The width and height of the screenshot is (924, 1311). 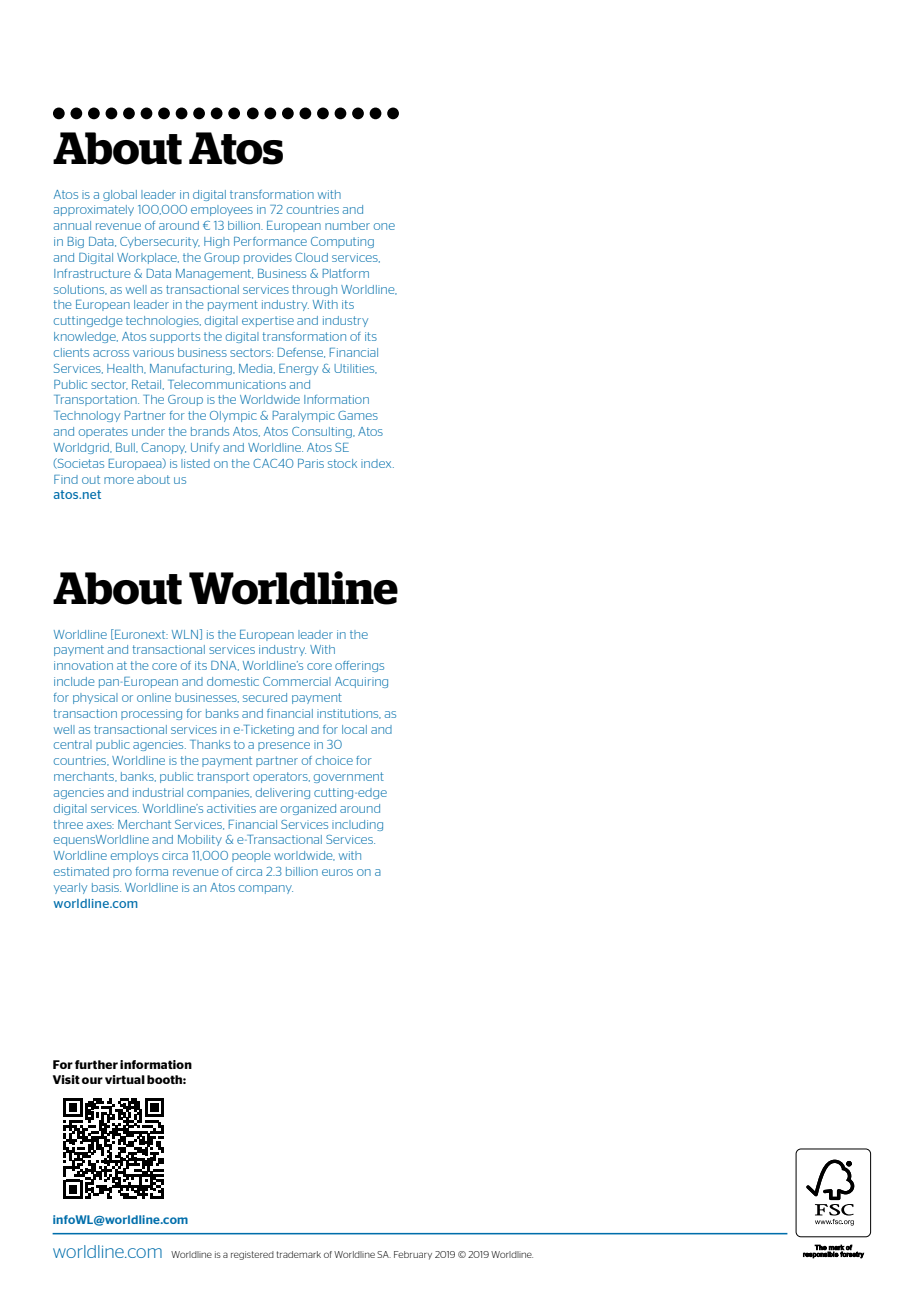 What do you see at coordinates (233, 681) in the screenshot?
I see `domestic` at bounding box center [233, 681].
